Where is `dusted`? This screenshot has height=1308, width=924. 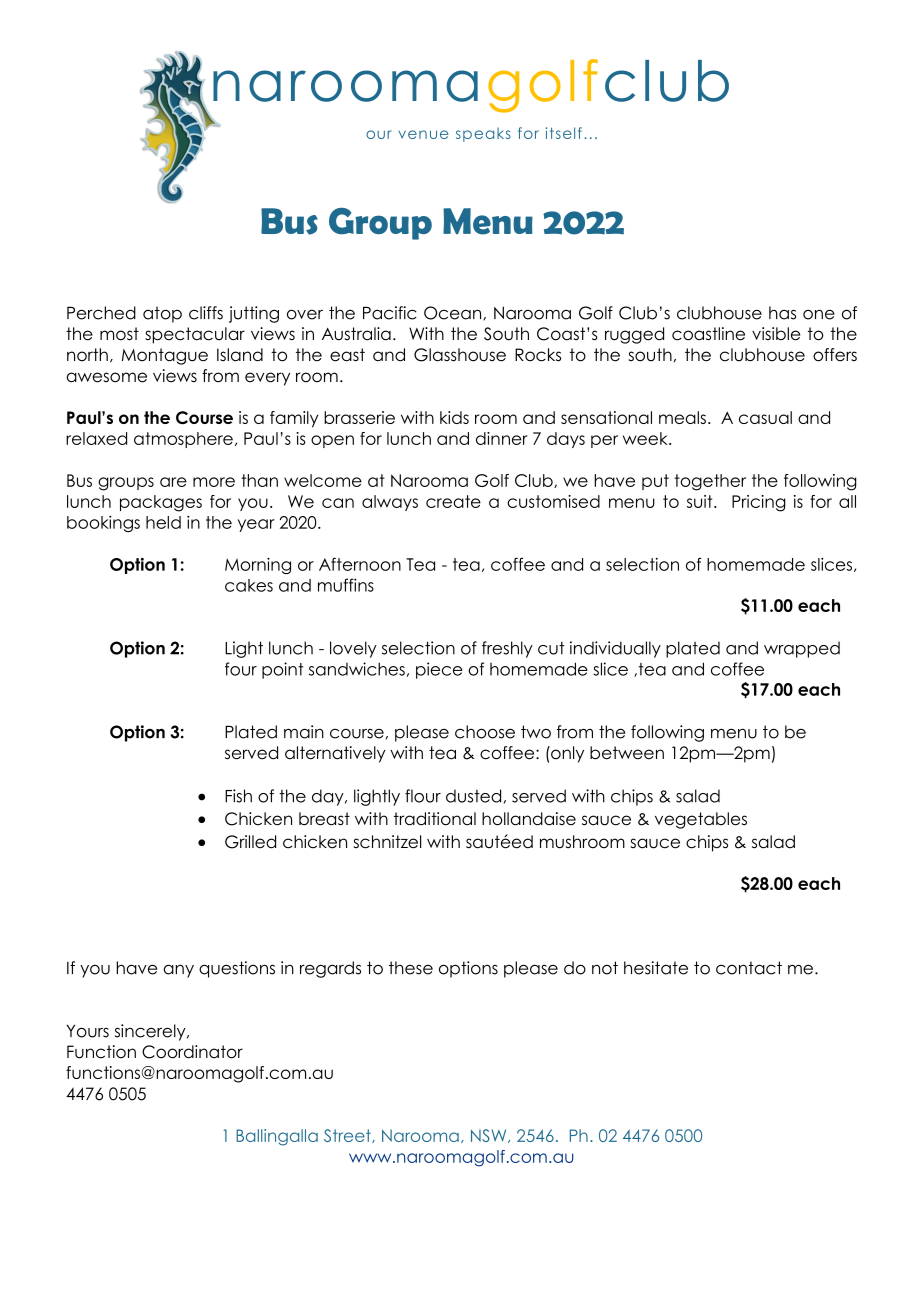
dusted is located at coordinates (473, 796).
